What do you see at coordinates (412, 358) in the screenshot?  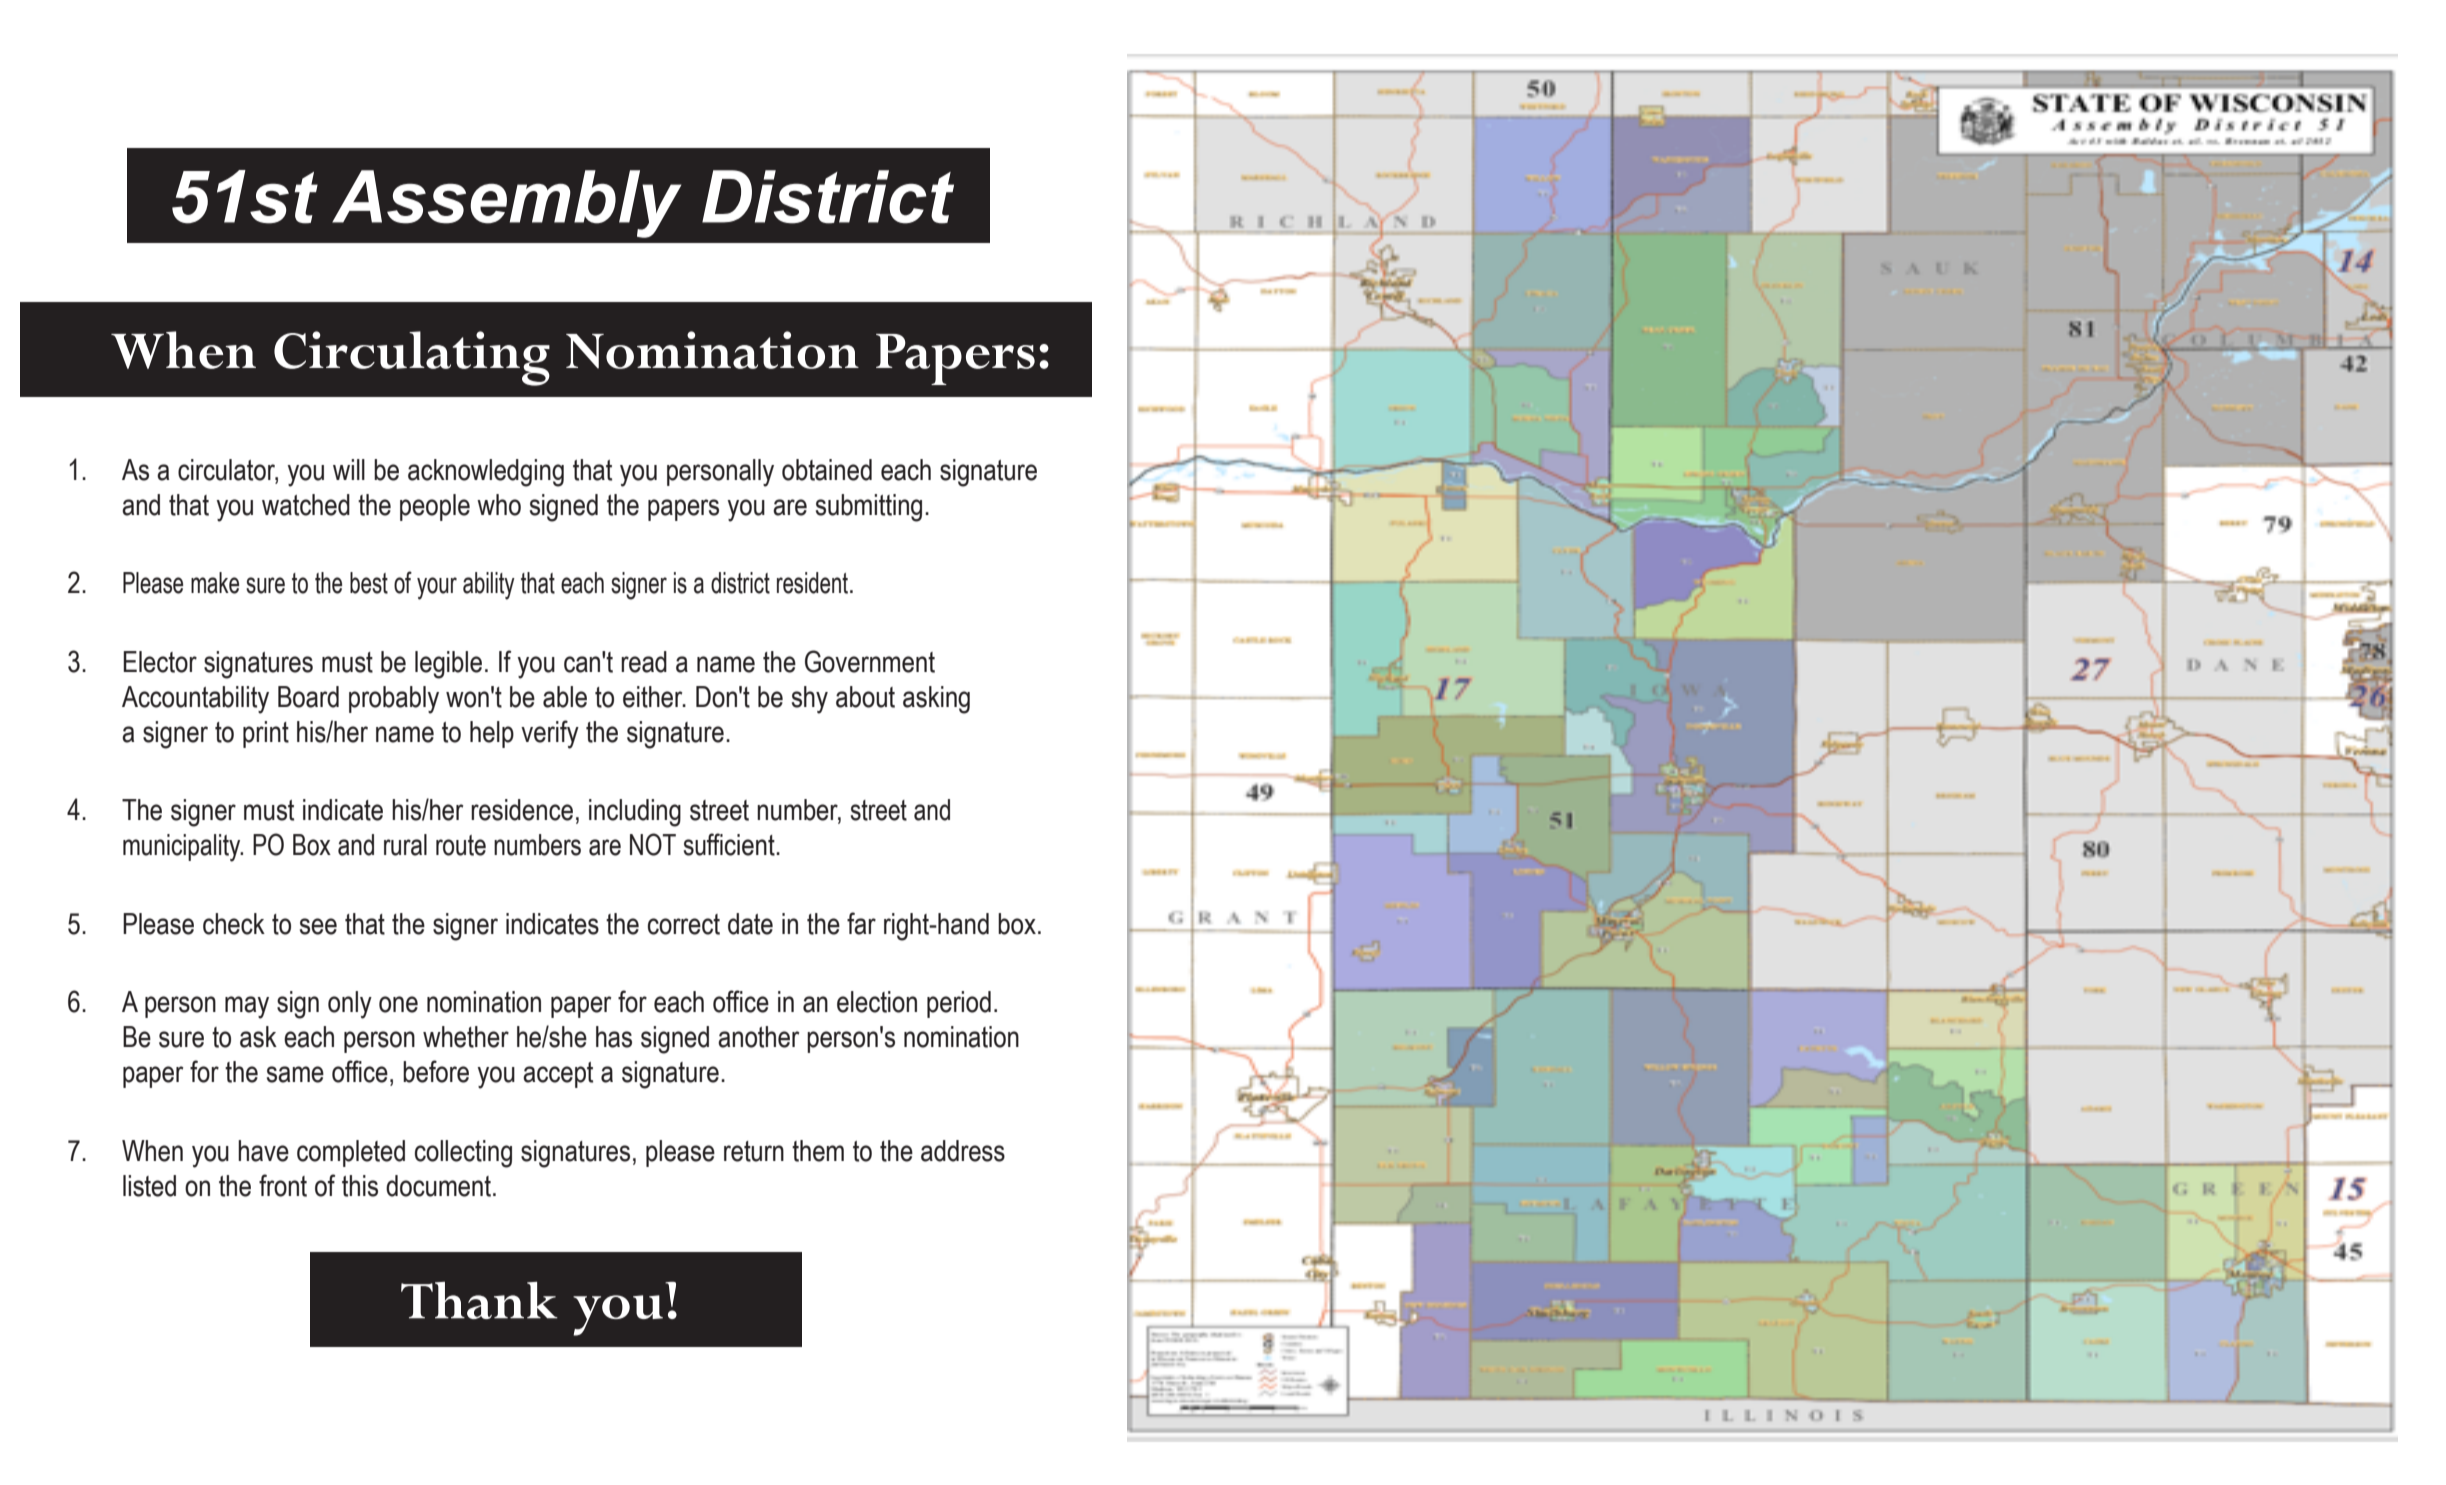 I see `Circulating` at bounding box center [412, 358].
